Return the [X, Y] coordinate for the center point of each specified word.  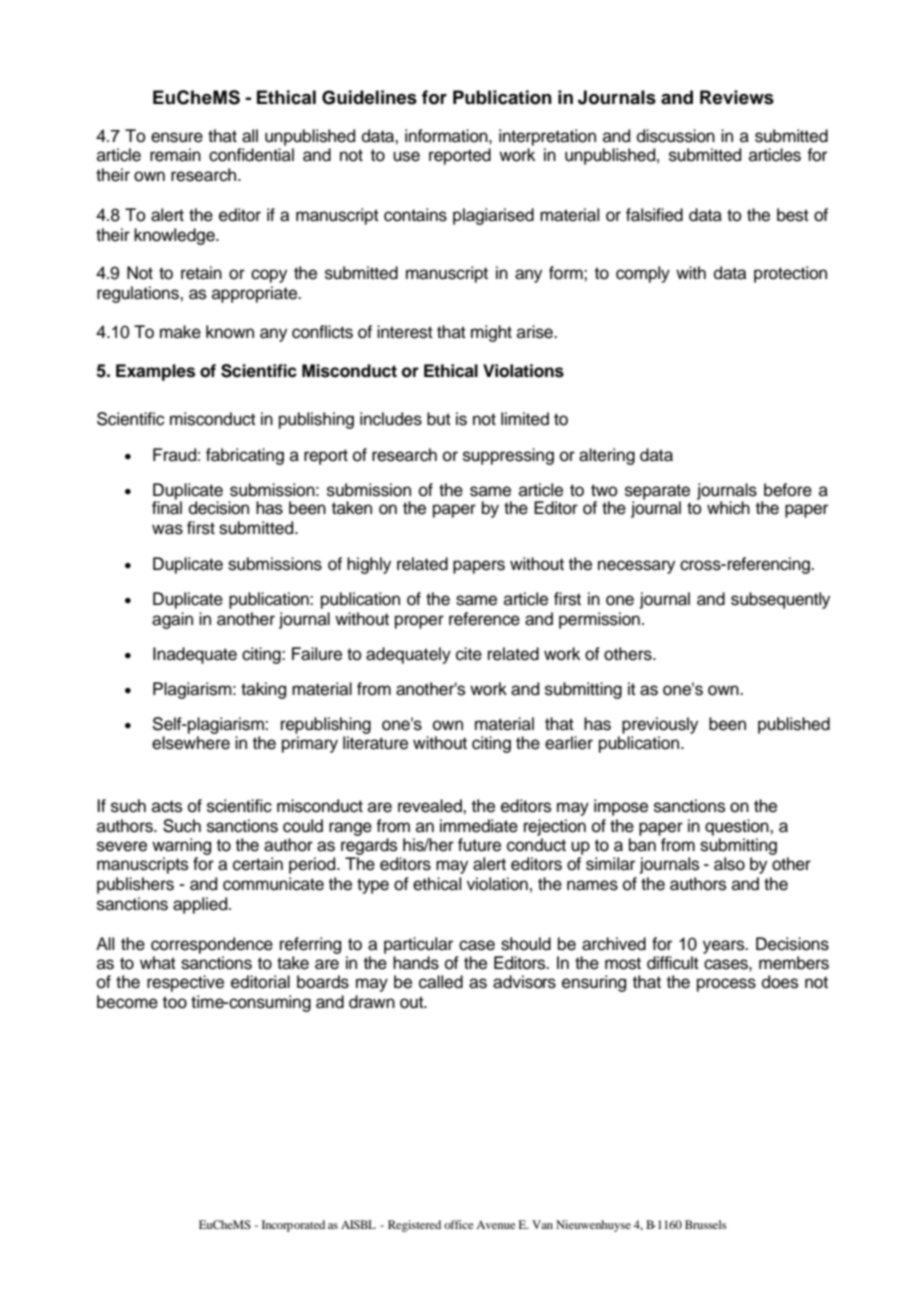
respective [185, 983]
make [180, 332]
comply [643, 274]
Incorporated [293, 1226]
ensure [177, 137]
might [491, 333]
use [406, 156]
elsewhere [191, 743]
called [441, 982]
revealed [431, 806]
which [728, 508]
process [726, 985]
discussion [676, 136]
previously [660, 725]
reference [484, 619]
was [167, 529]
